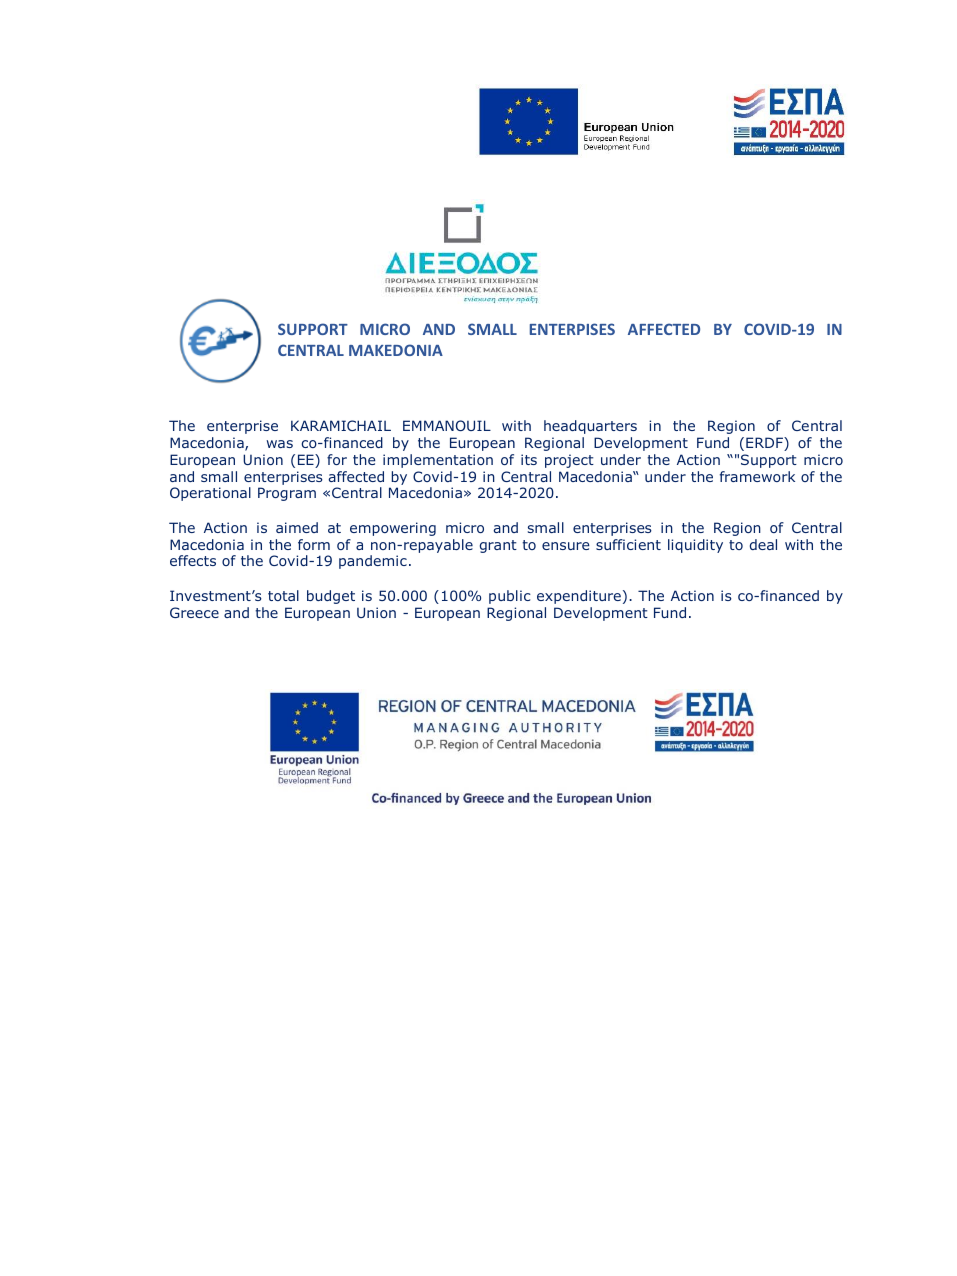 The height and width of the image is (1276, 957). I want to click on project, so click(569, 461).
